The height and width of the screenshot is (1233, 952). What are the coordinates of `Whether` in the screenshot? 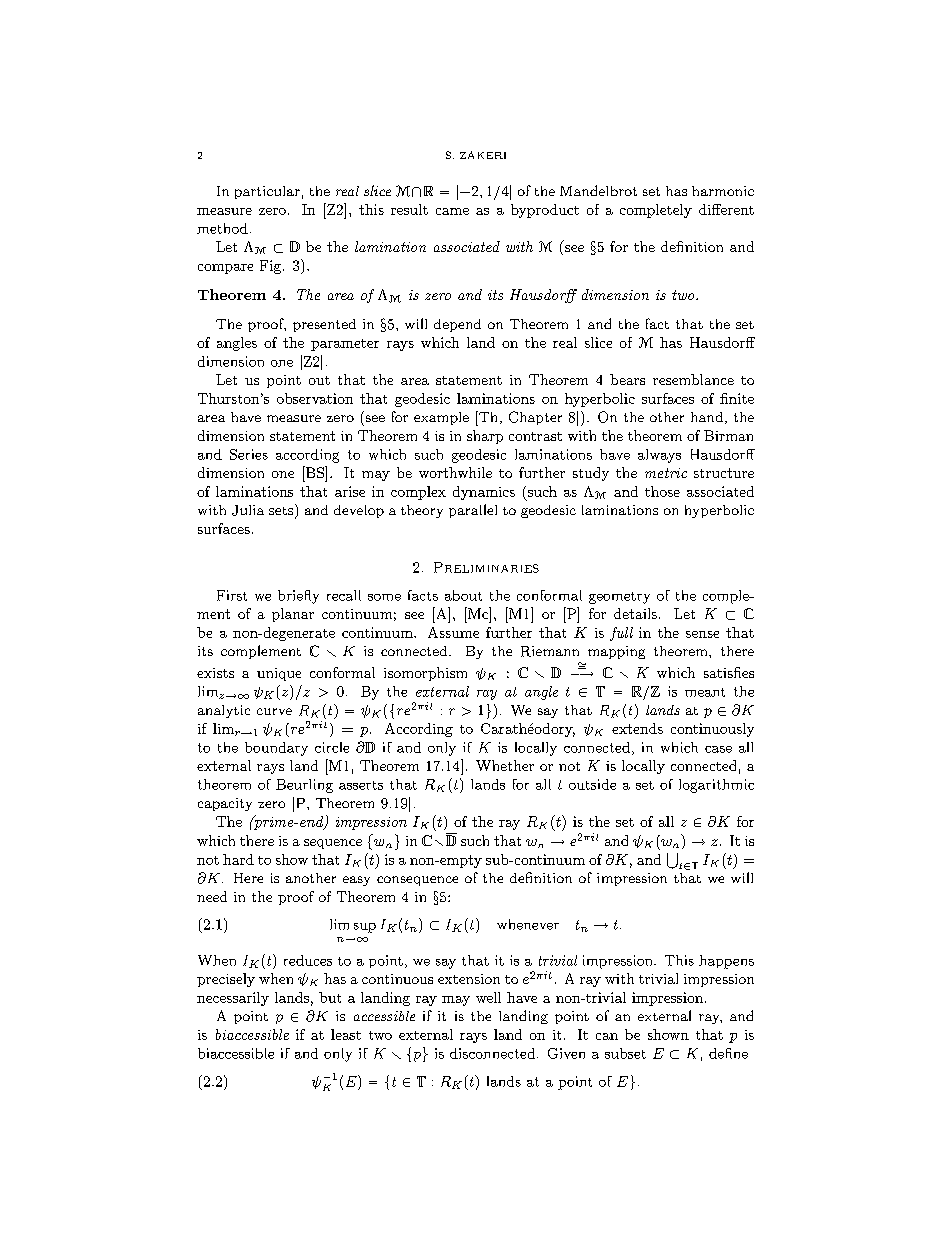 It's located at (505, 765).
